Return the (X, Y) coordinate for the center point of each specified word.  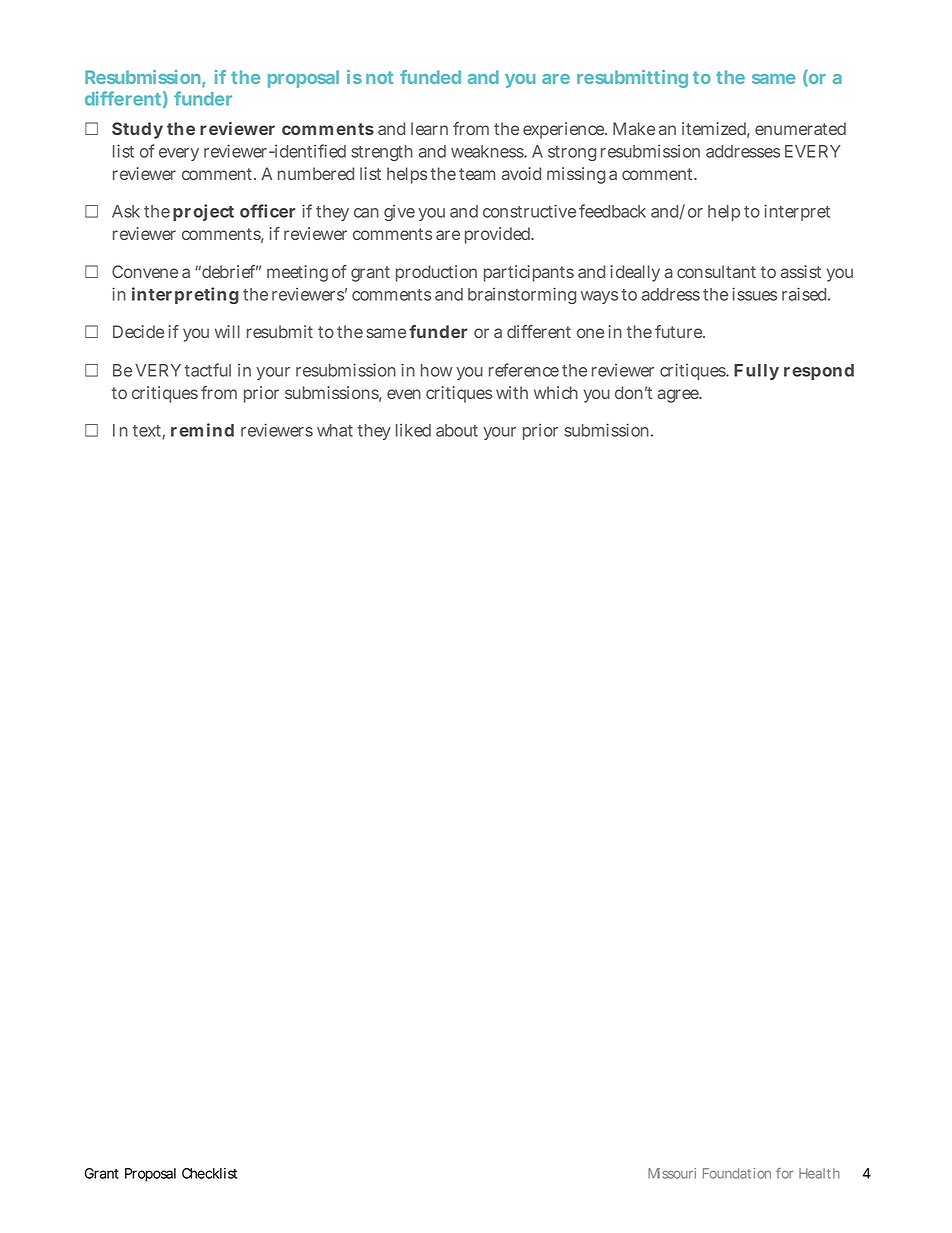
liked (413, 430)
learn (429, 128)
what (335, 430)
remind (202, 430)
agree (679, 396)
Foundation (737, 1173)
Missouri (672, 1173)
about (457, 430)
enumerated (800, 128)
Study (137, 130)
